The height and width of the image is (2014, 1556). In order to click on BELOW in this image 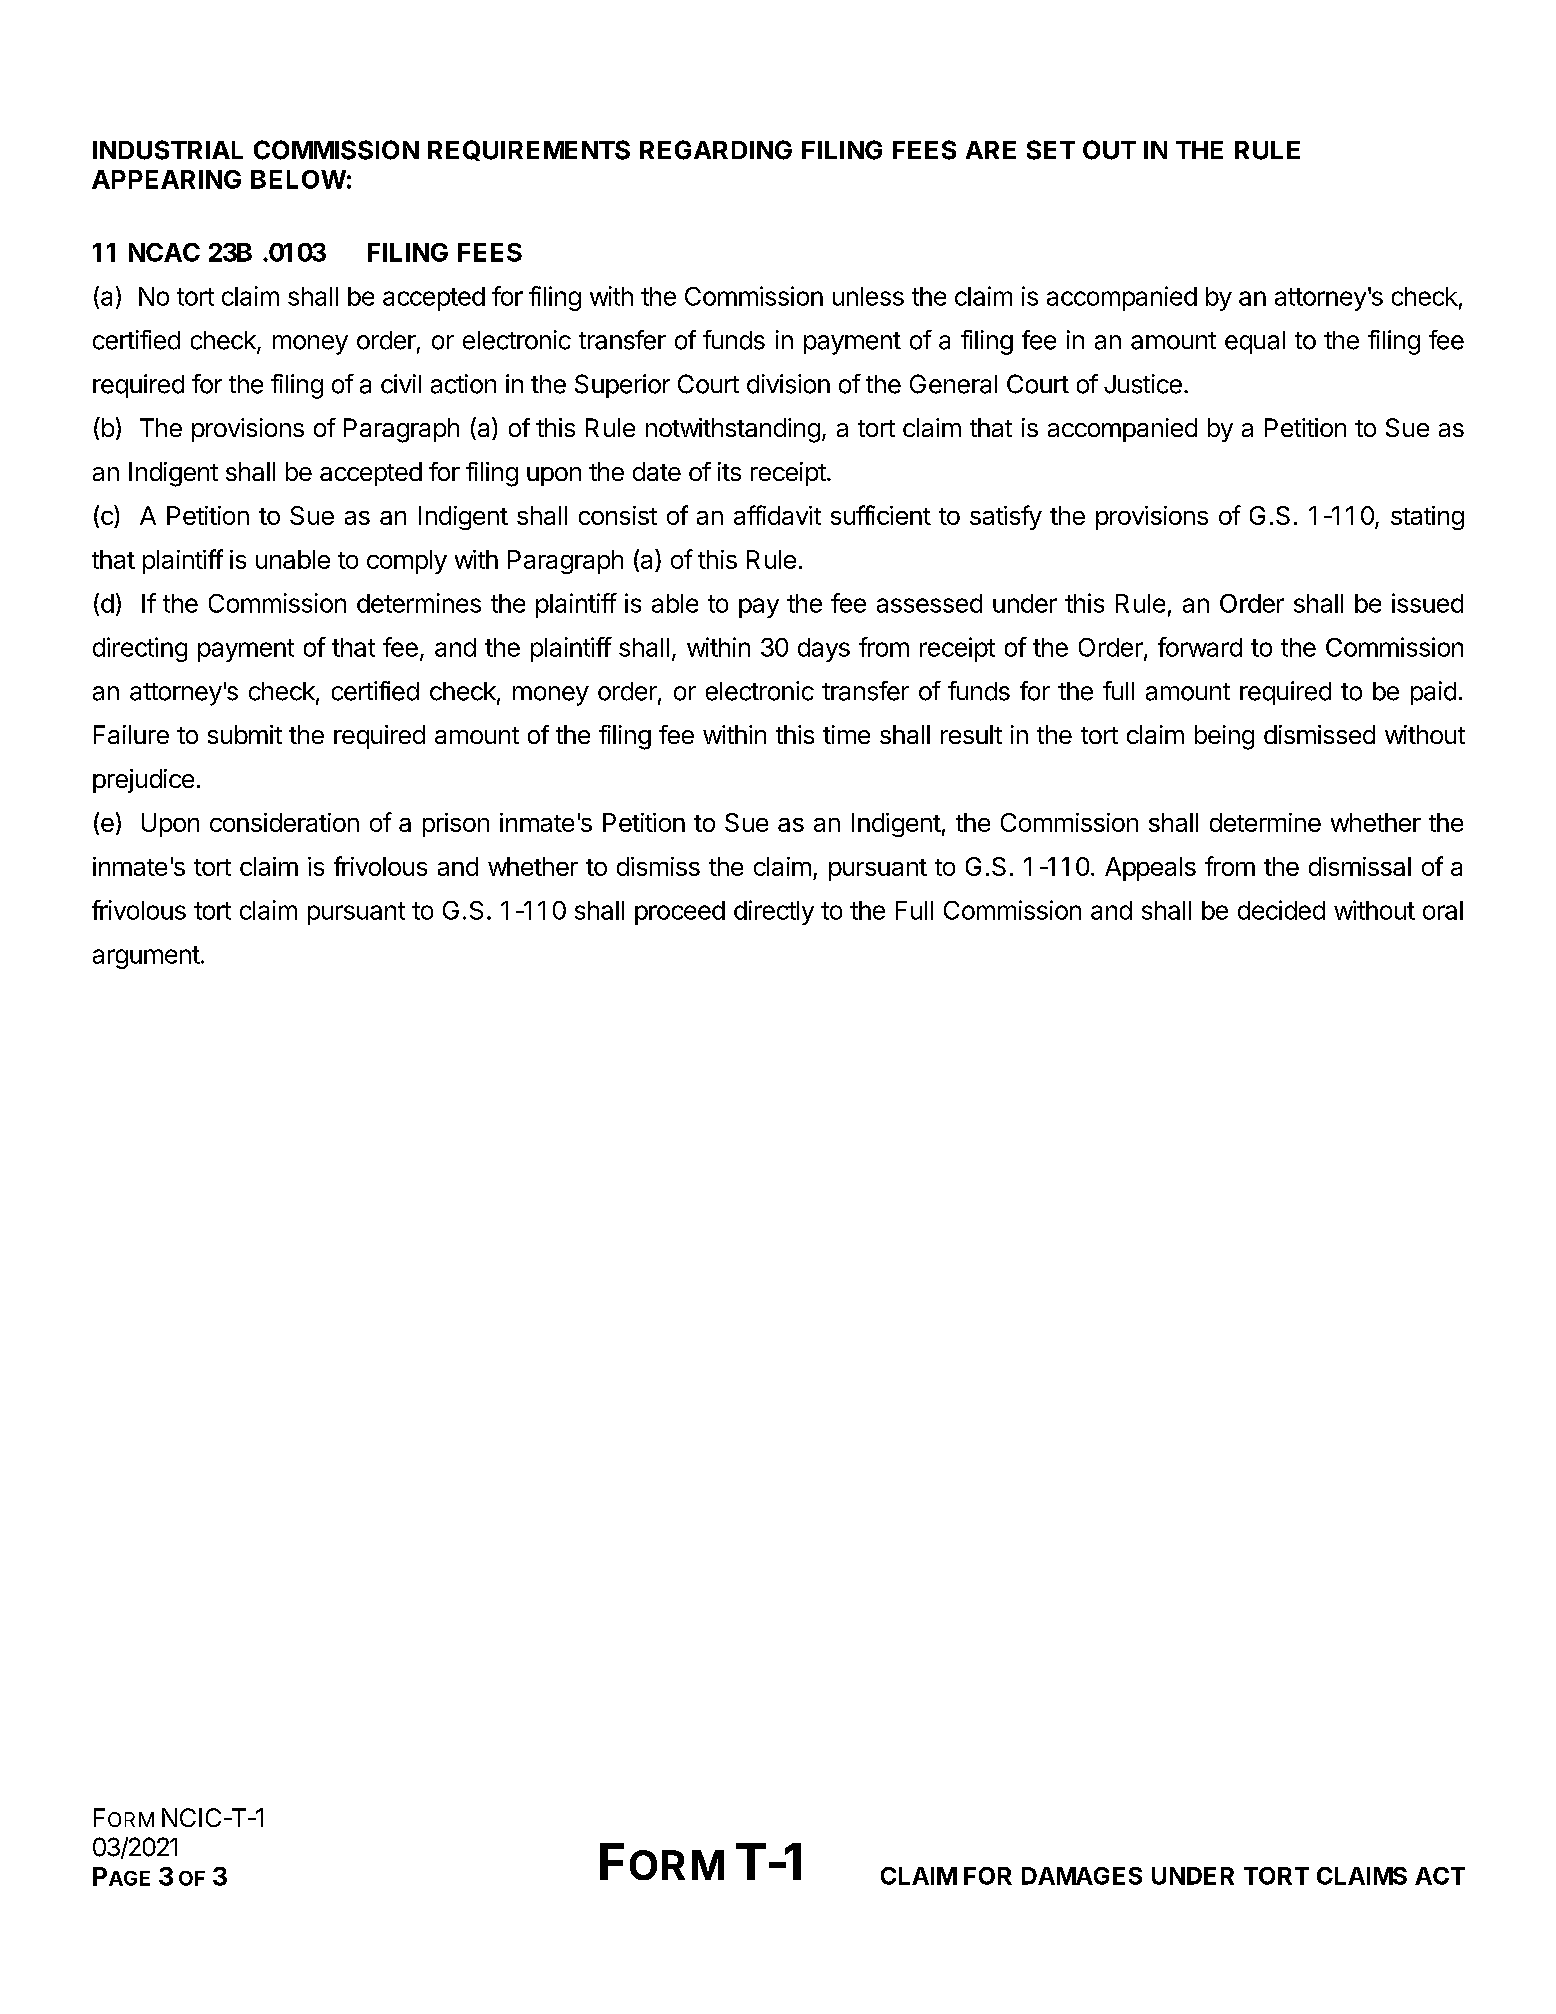, I will do `click(298, 179)`.
